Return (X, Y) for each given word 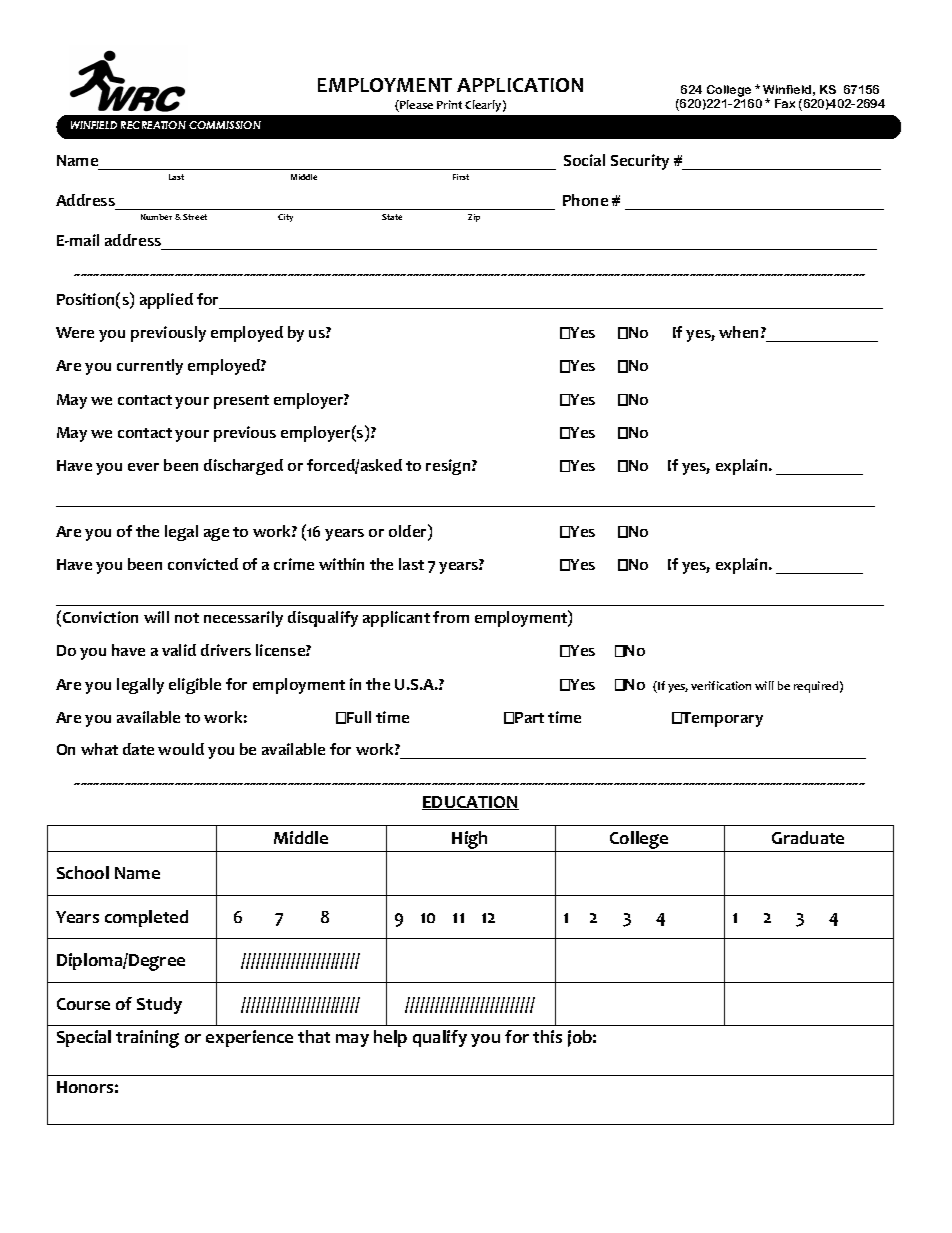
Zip (474, 218)
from (451, 617)
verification (721, 685)
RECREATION (153, 125)
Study (159, 1005)
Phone (585, 200)
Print (449, 104)
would (181, 749)
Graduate (808, 837)
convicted (203, 564)
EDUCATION (470, 803)
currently (150, 367)
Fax (785, 103)
